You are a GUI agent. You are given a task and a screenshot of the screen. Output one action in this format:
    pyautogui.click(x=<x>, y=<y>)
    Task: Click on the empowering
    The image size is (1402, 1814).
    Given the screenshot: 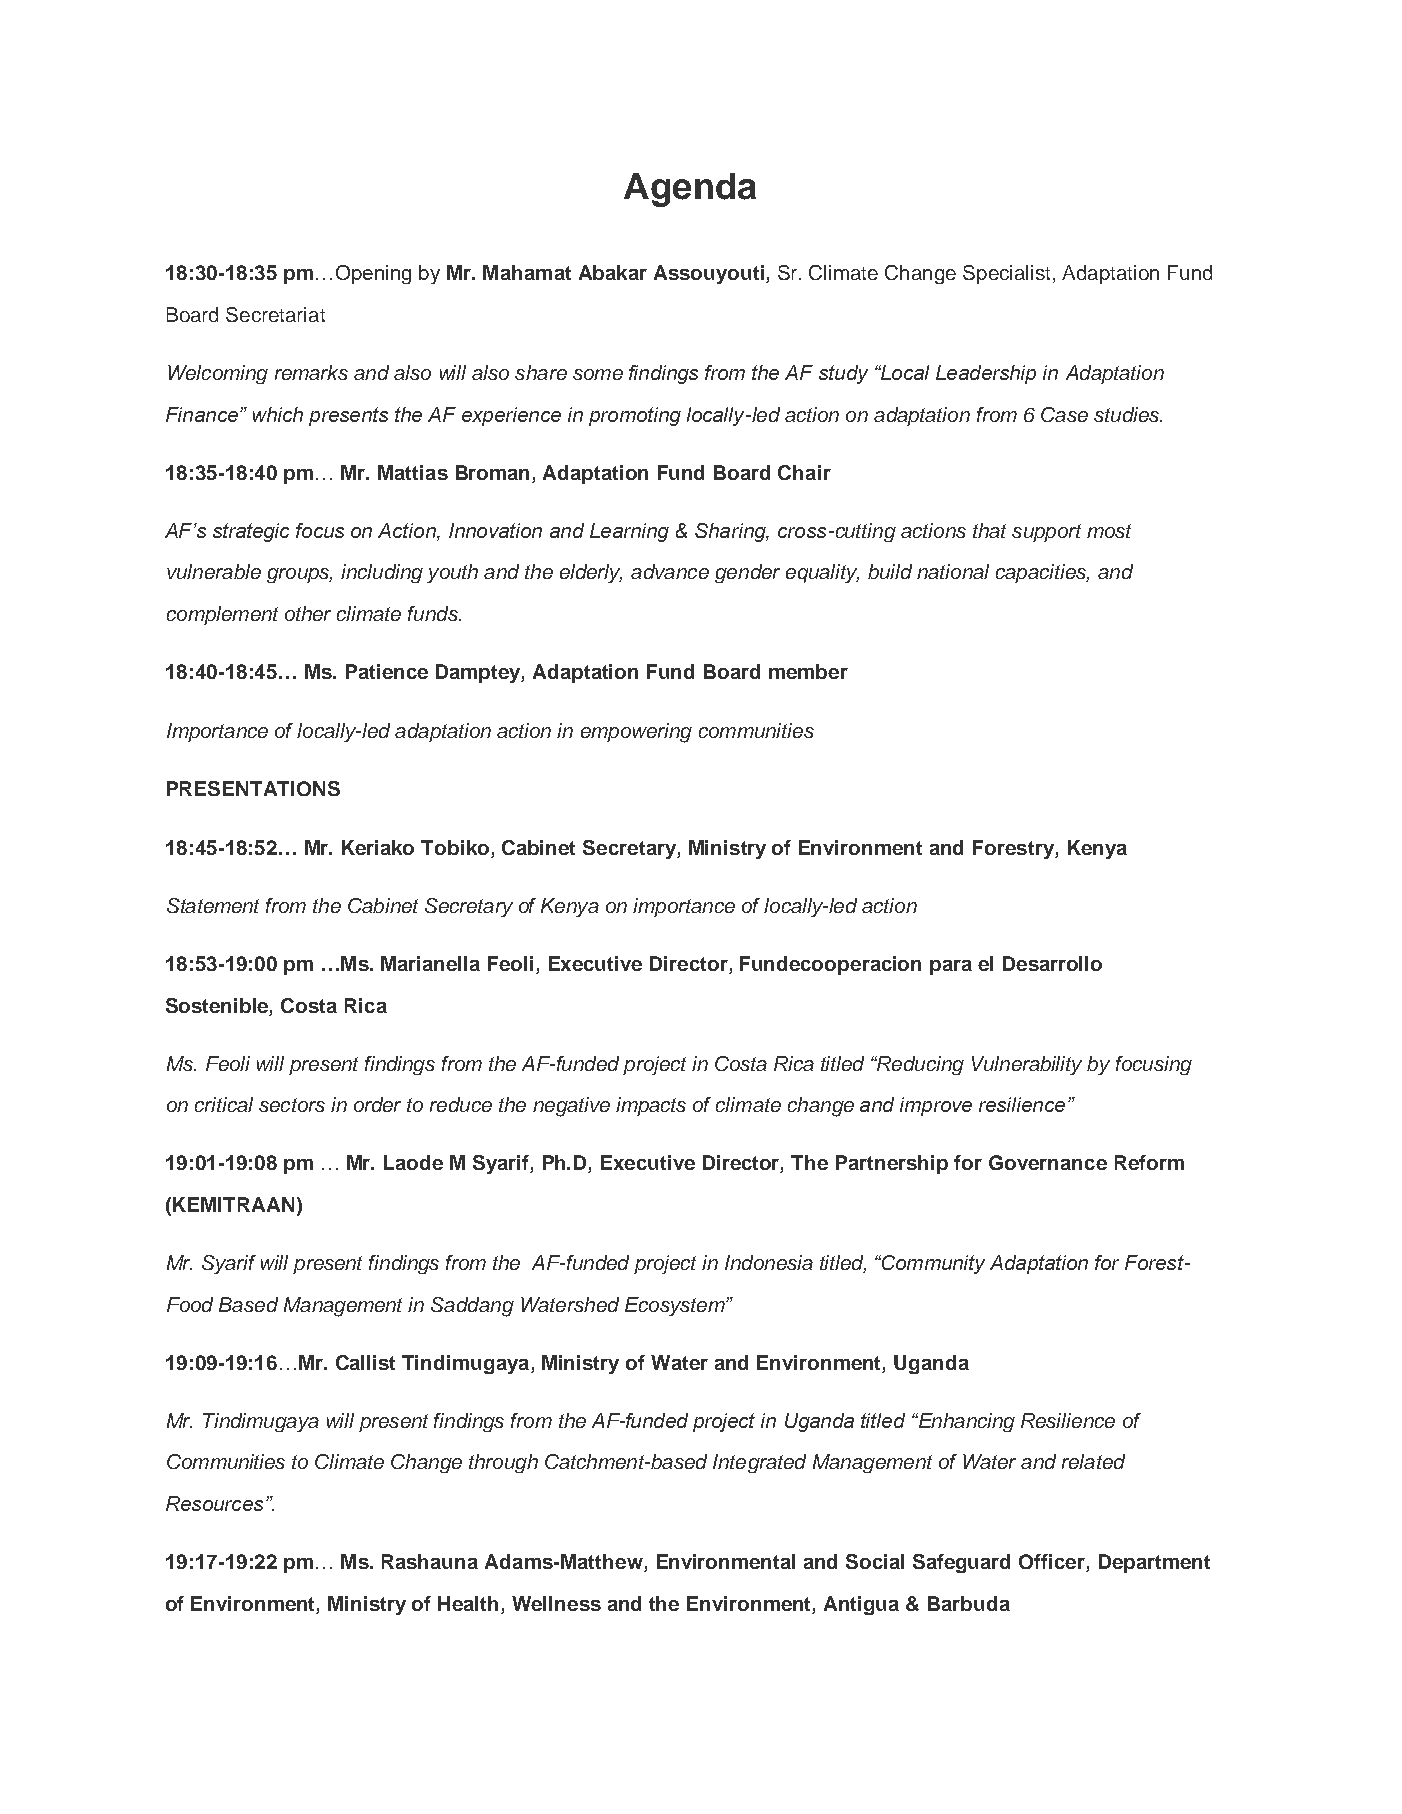 What is the action you would take?
    pyautogui.click(x=636, y=733)
